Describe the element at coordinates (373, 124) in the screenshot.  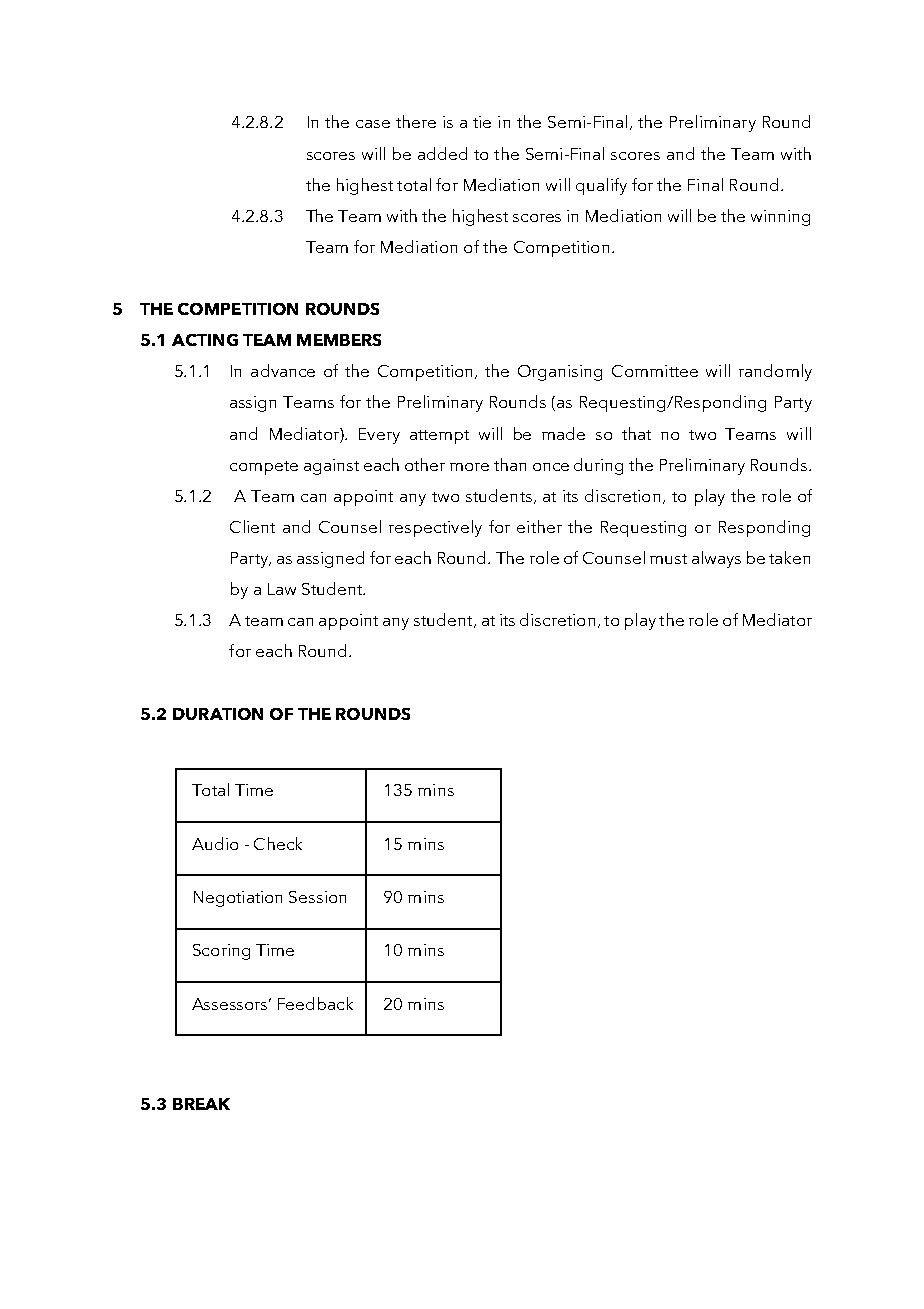
I see `case` at that location.
